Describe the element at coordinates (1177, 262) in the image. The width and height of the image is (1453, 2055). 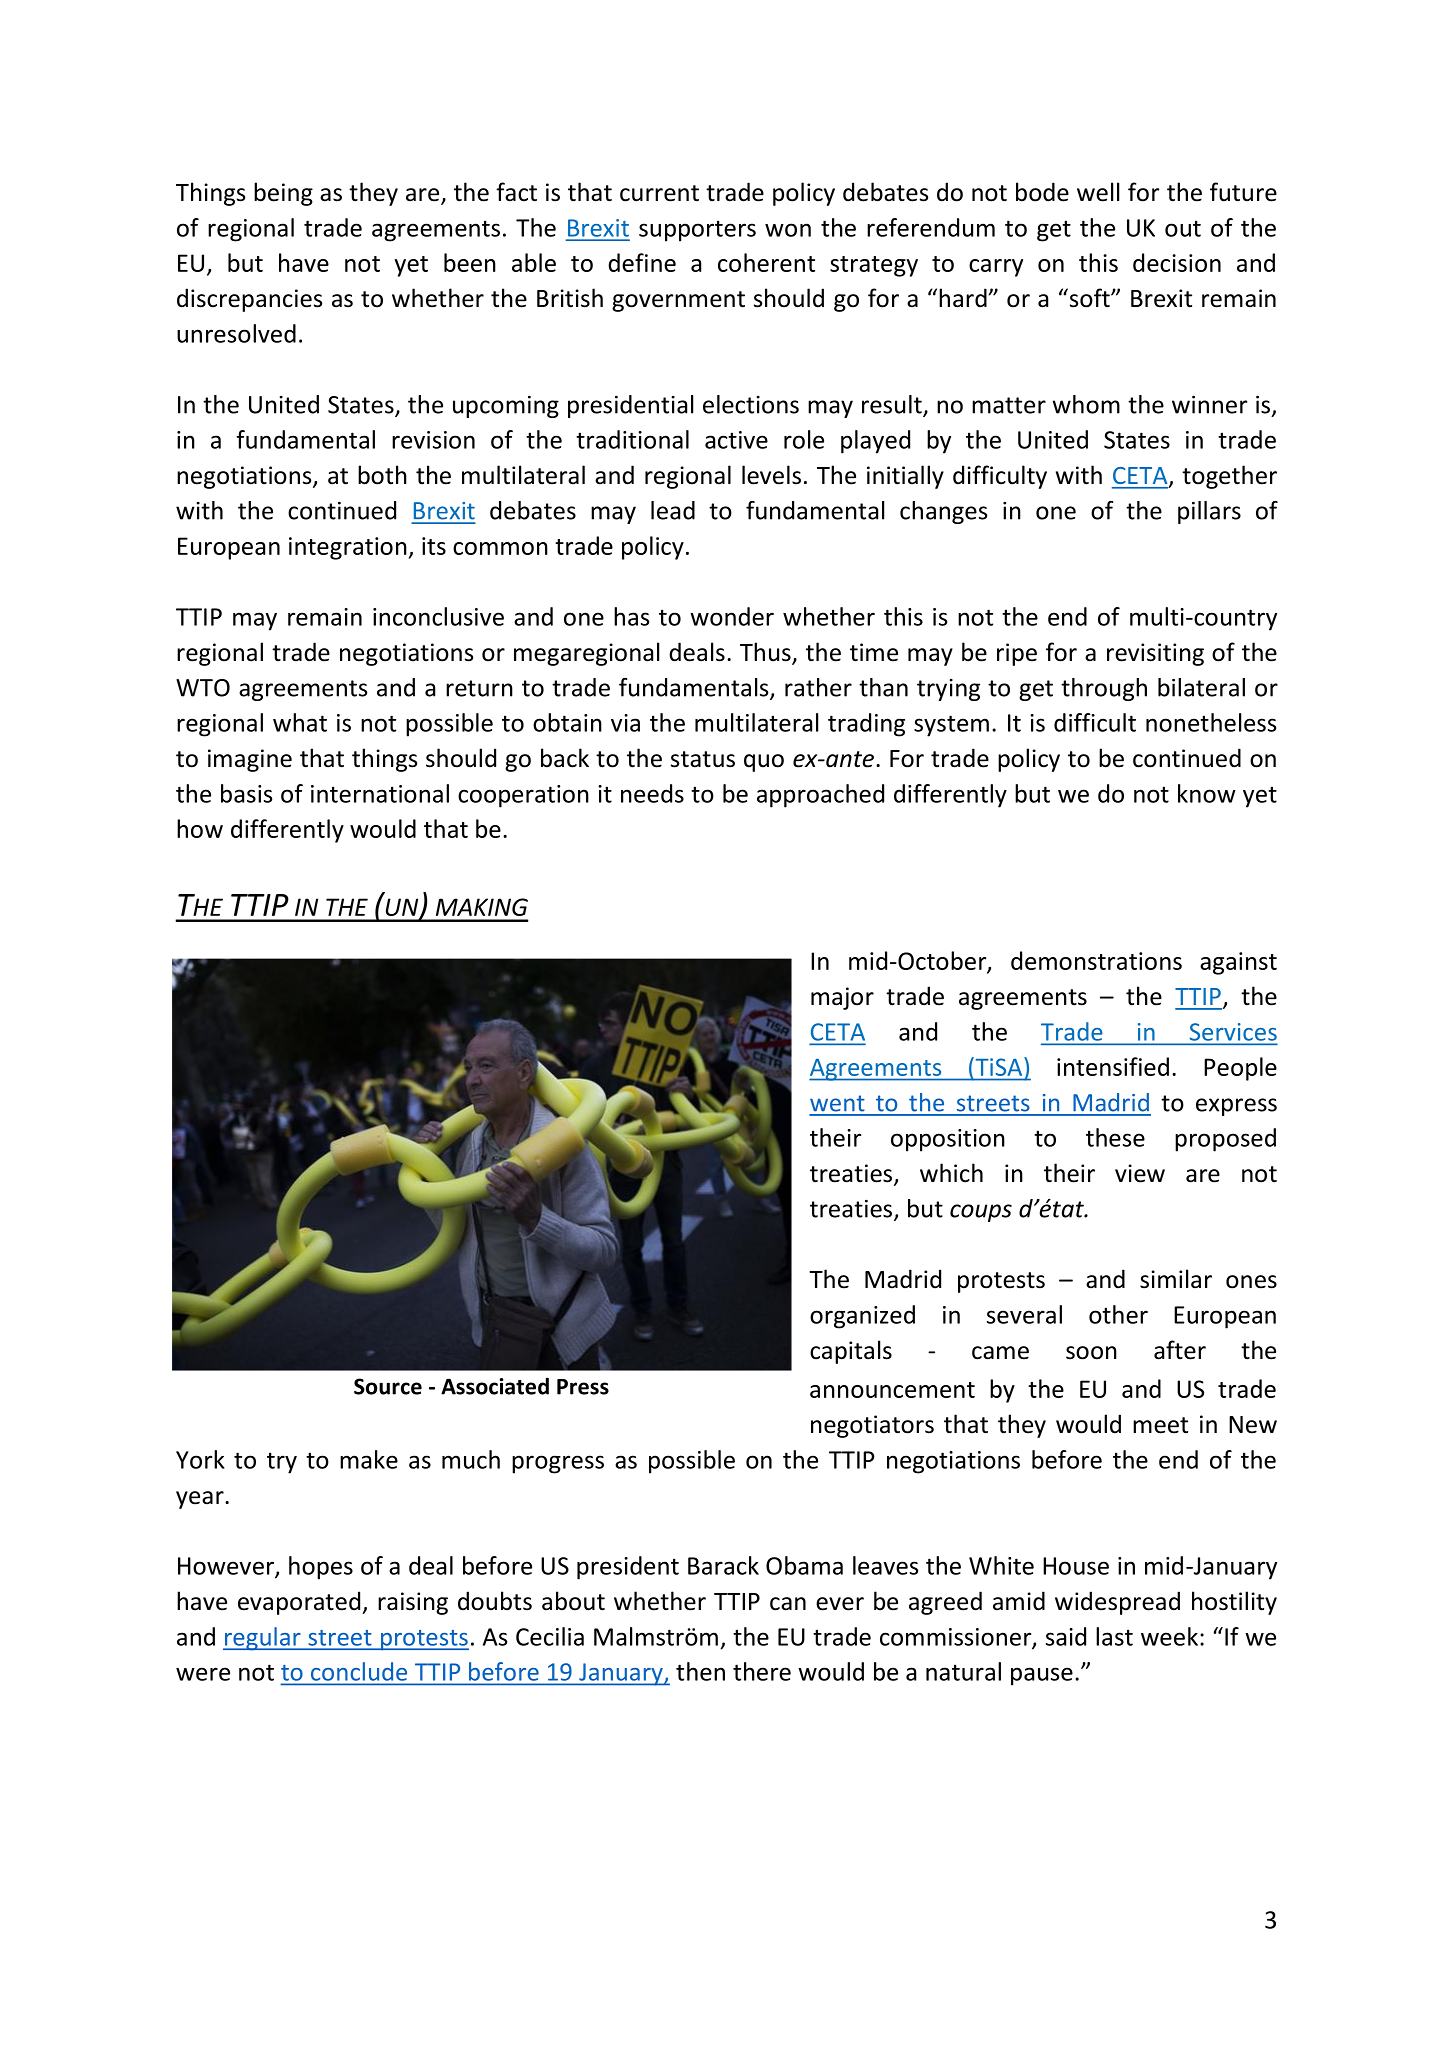
I see `decision` at that location.
